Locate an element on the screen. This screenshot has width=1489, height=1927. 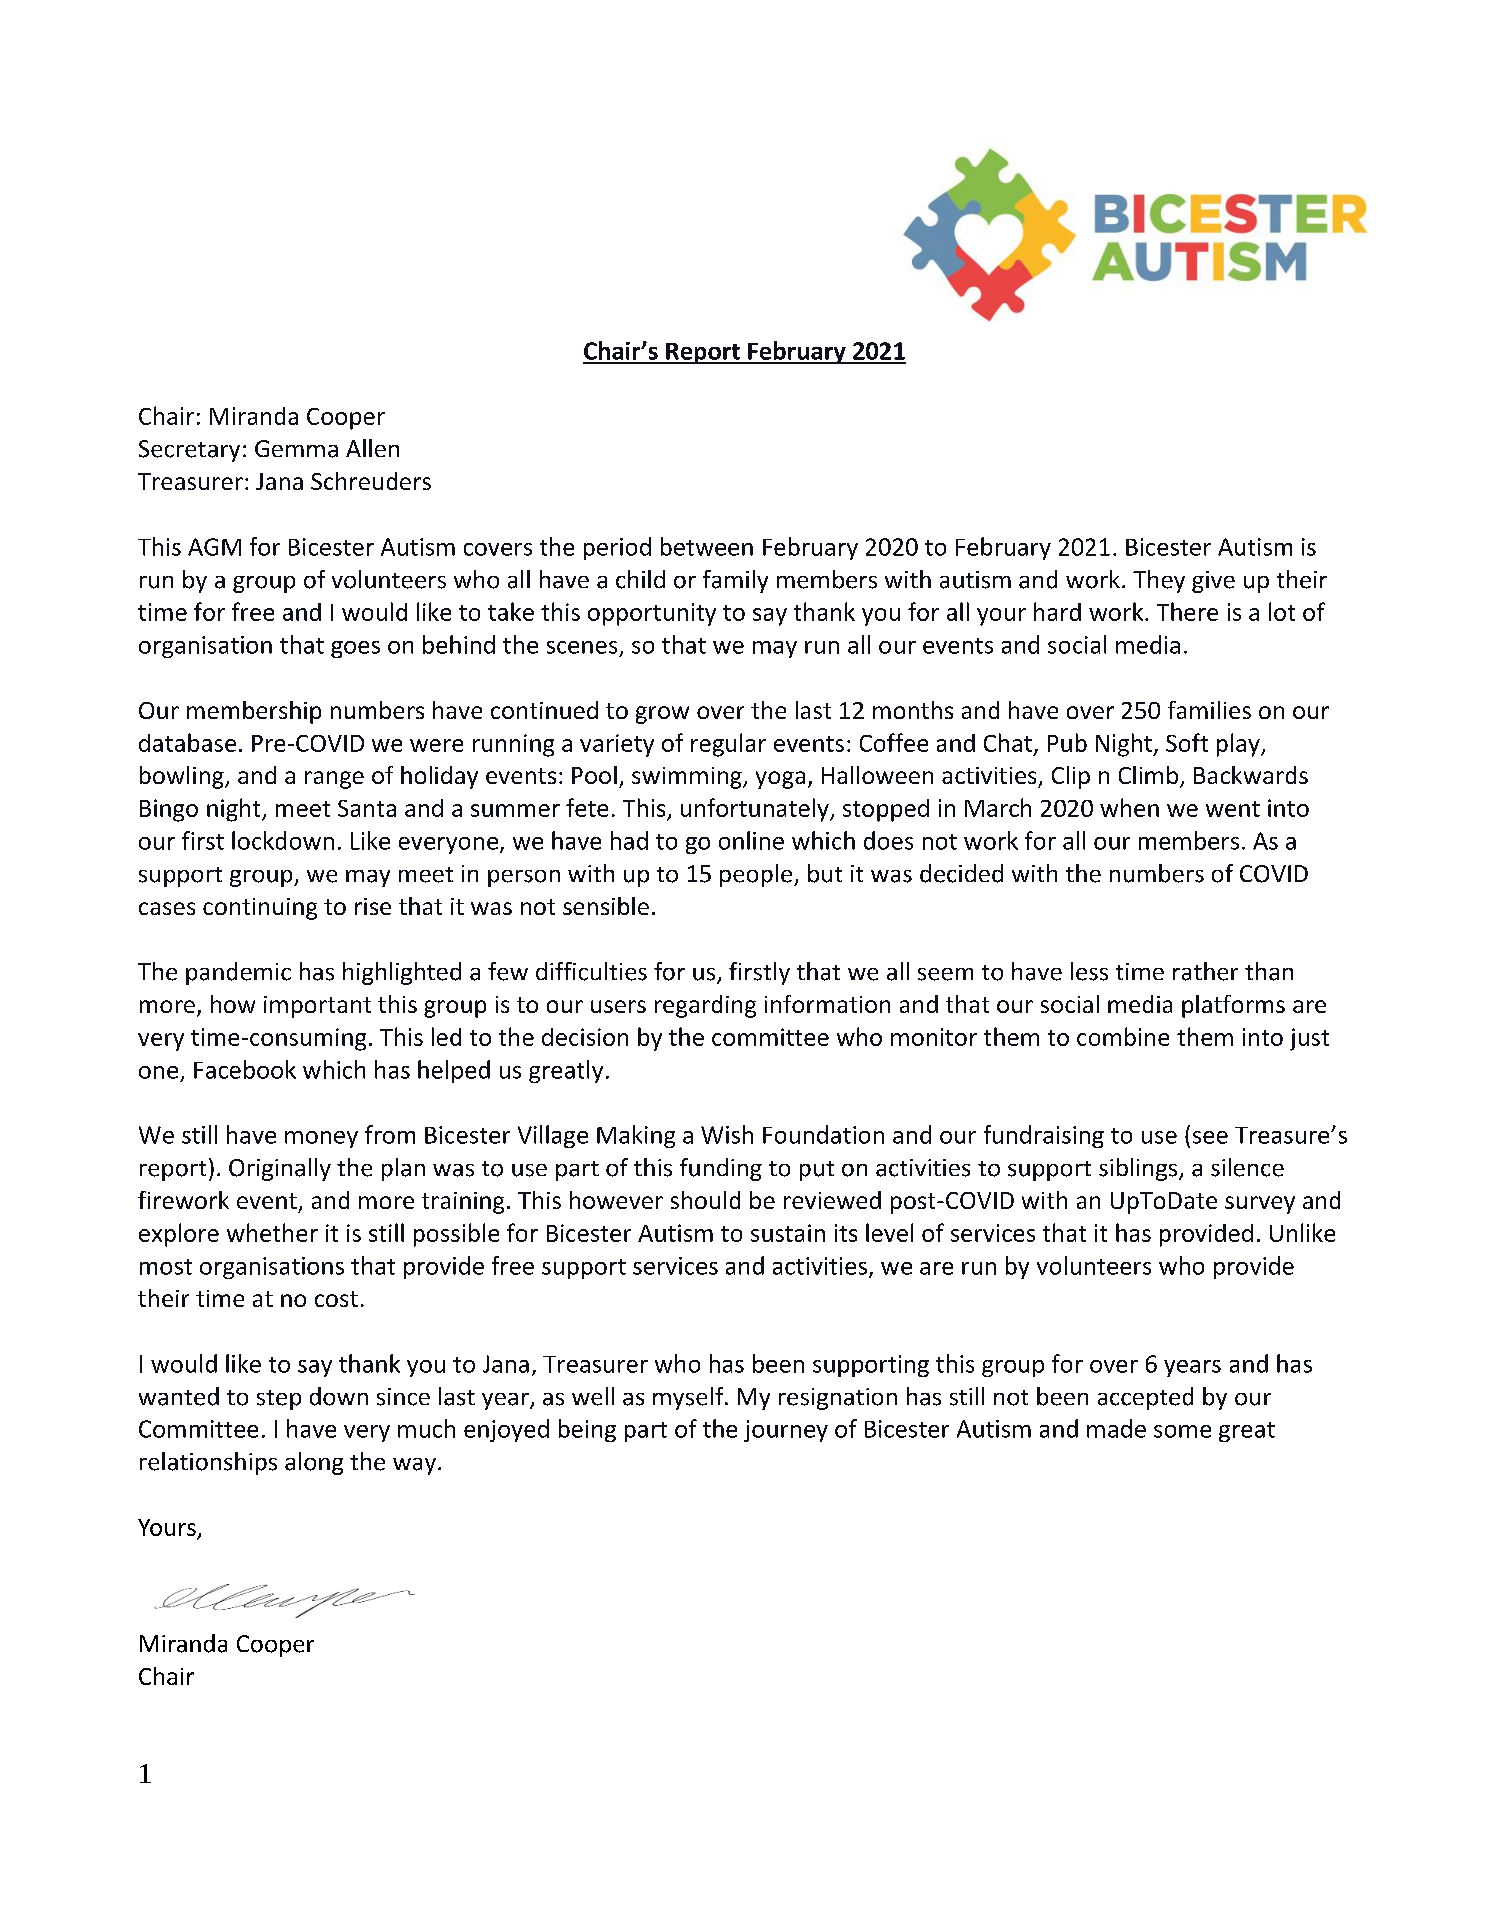
range is located at coordinates (334, 780).
